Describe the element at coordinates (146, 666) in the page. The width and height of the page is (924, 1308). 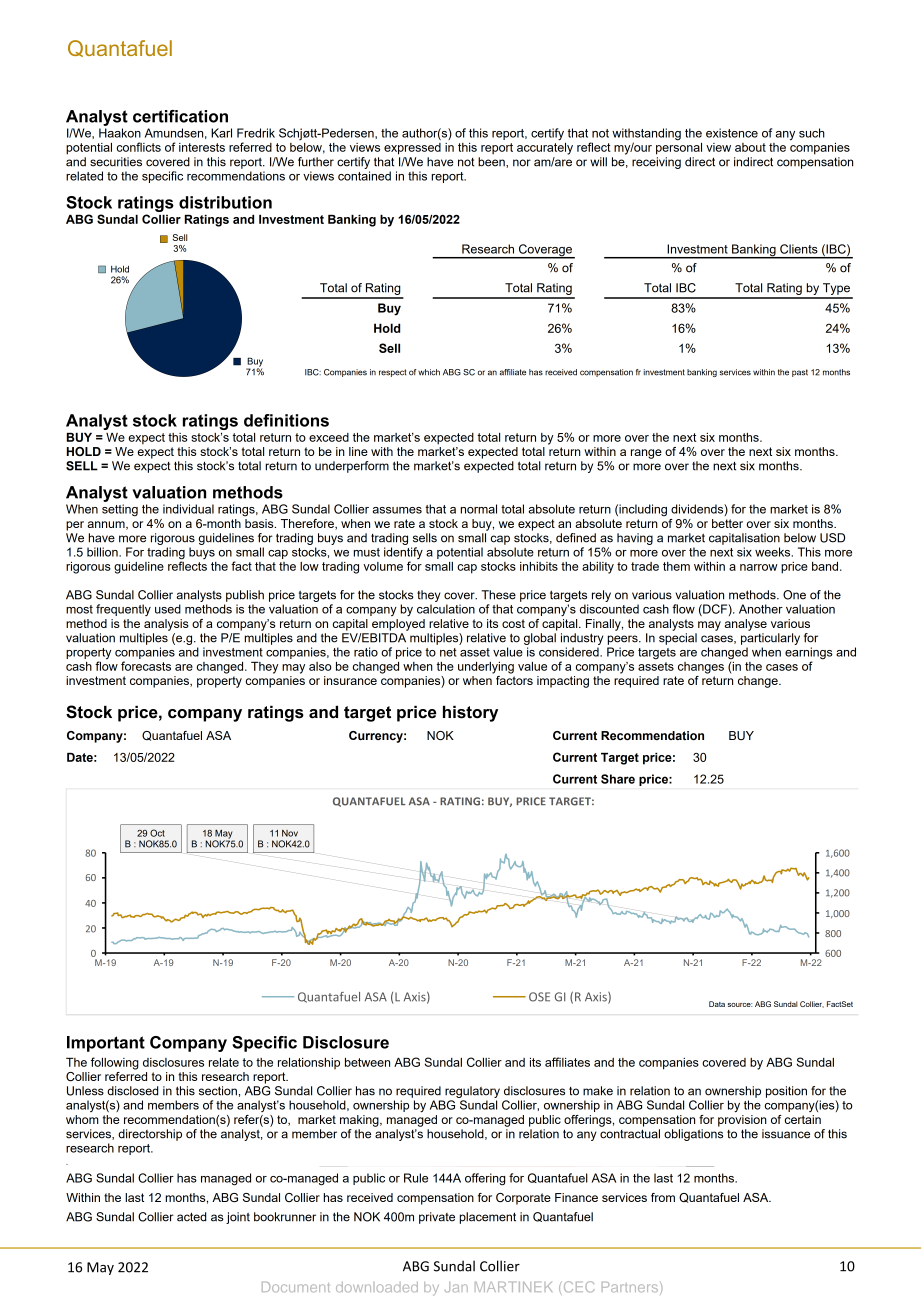
I see `forecasts` at that location.
